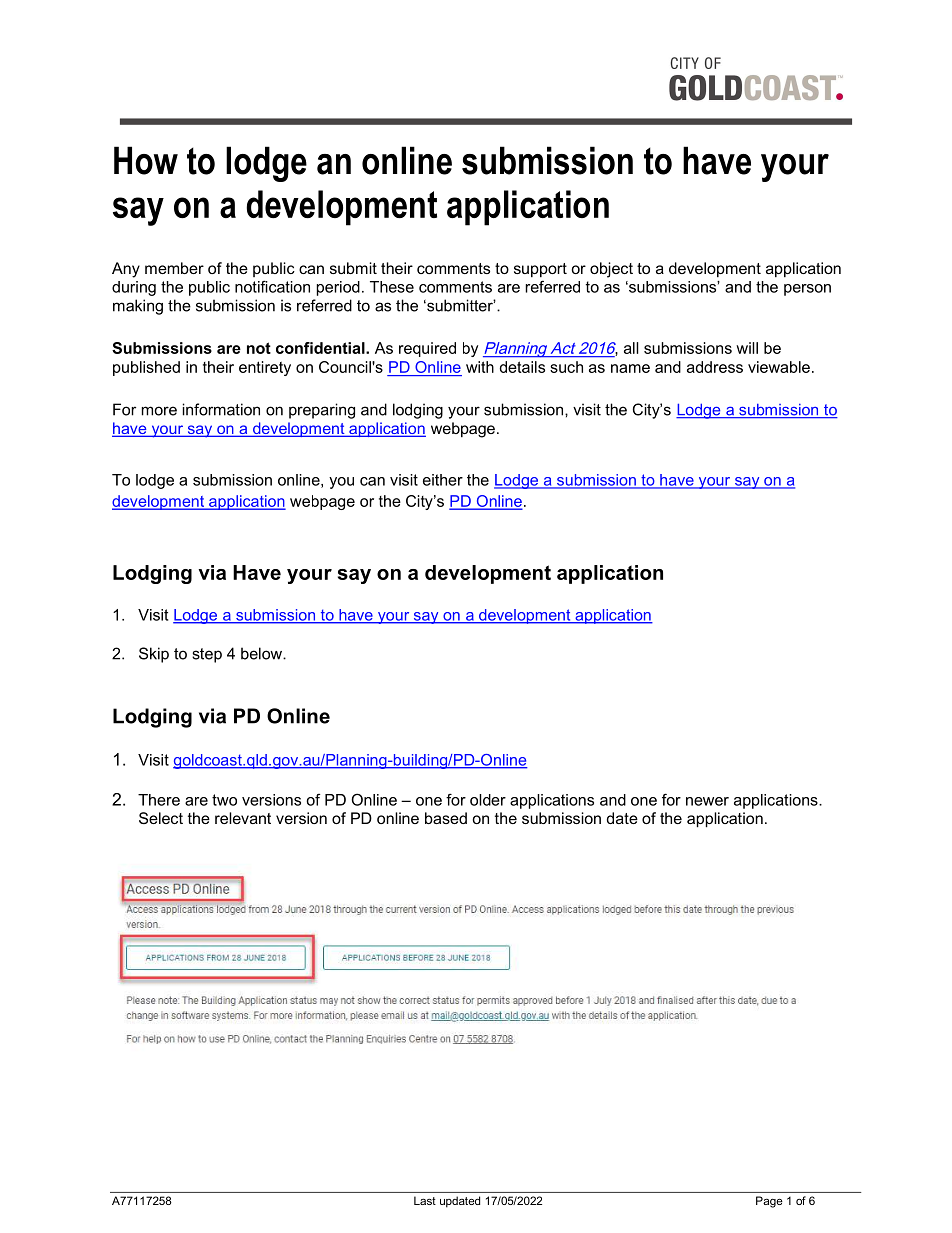 The image size is (952, 1233). What do you see at coordinates (540, 270) in the screenshot?
I see `support` at bounding box center [540, 270].
